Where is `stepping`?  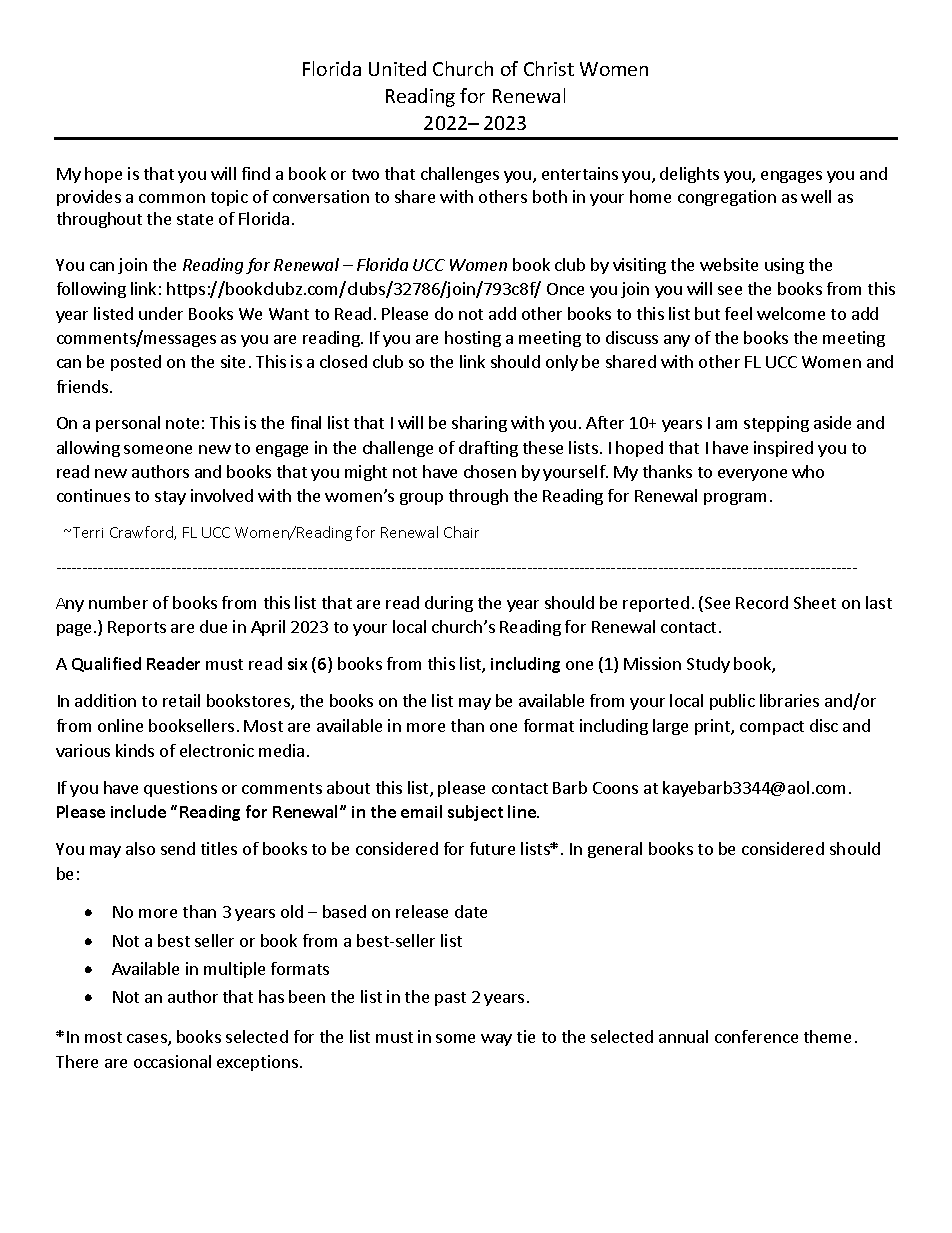 stepping is located at coordinates (776, 424).
